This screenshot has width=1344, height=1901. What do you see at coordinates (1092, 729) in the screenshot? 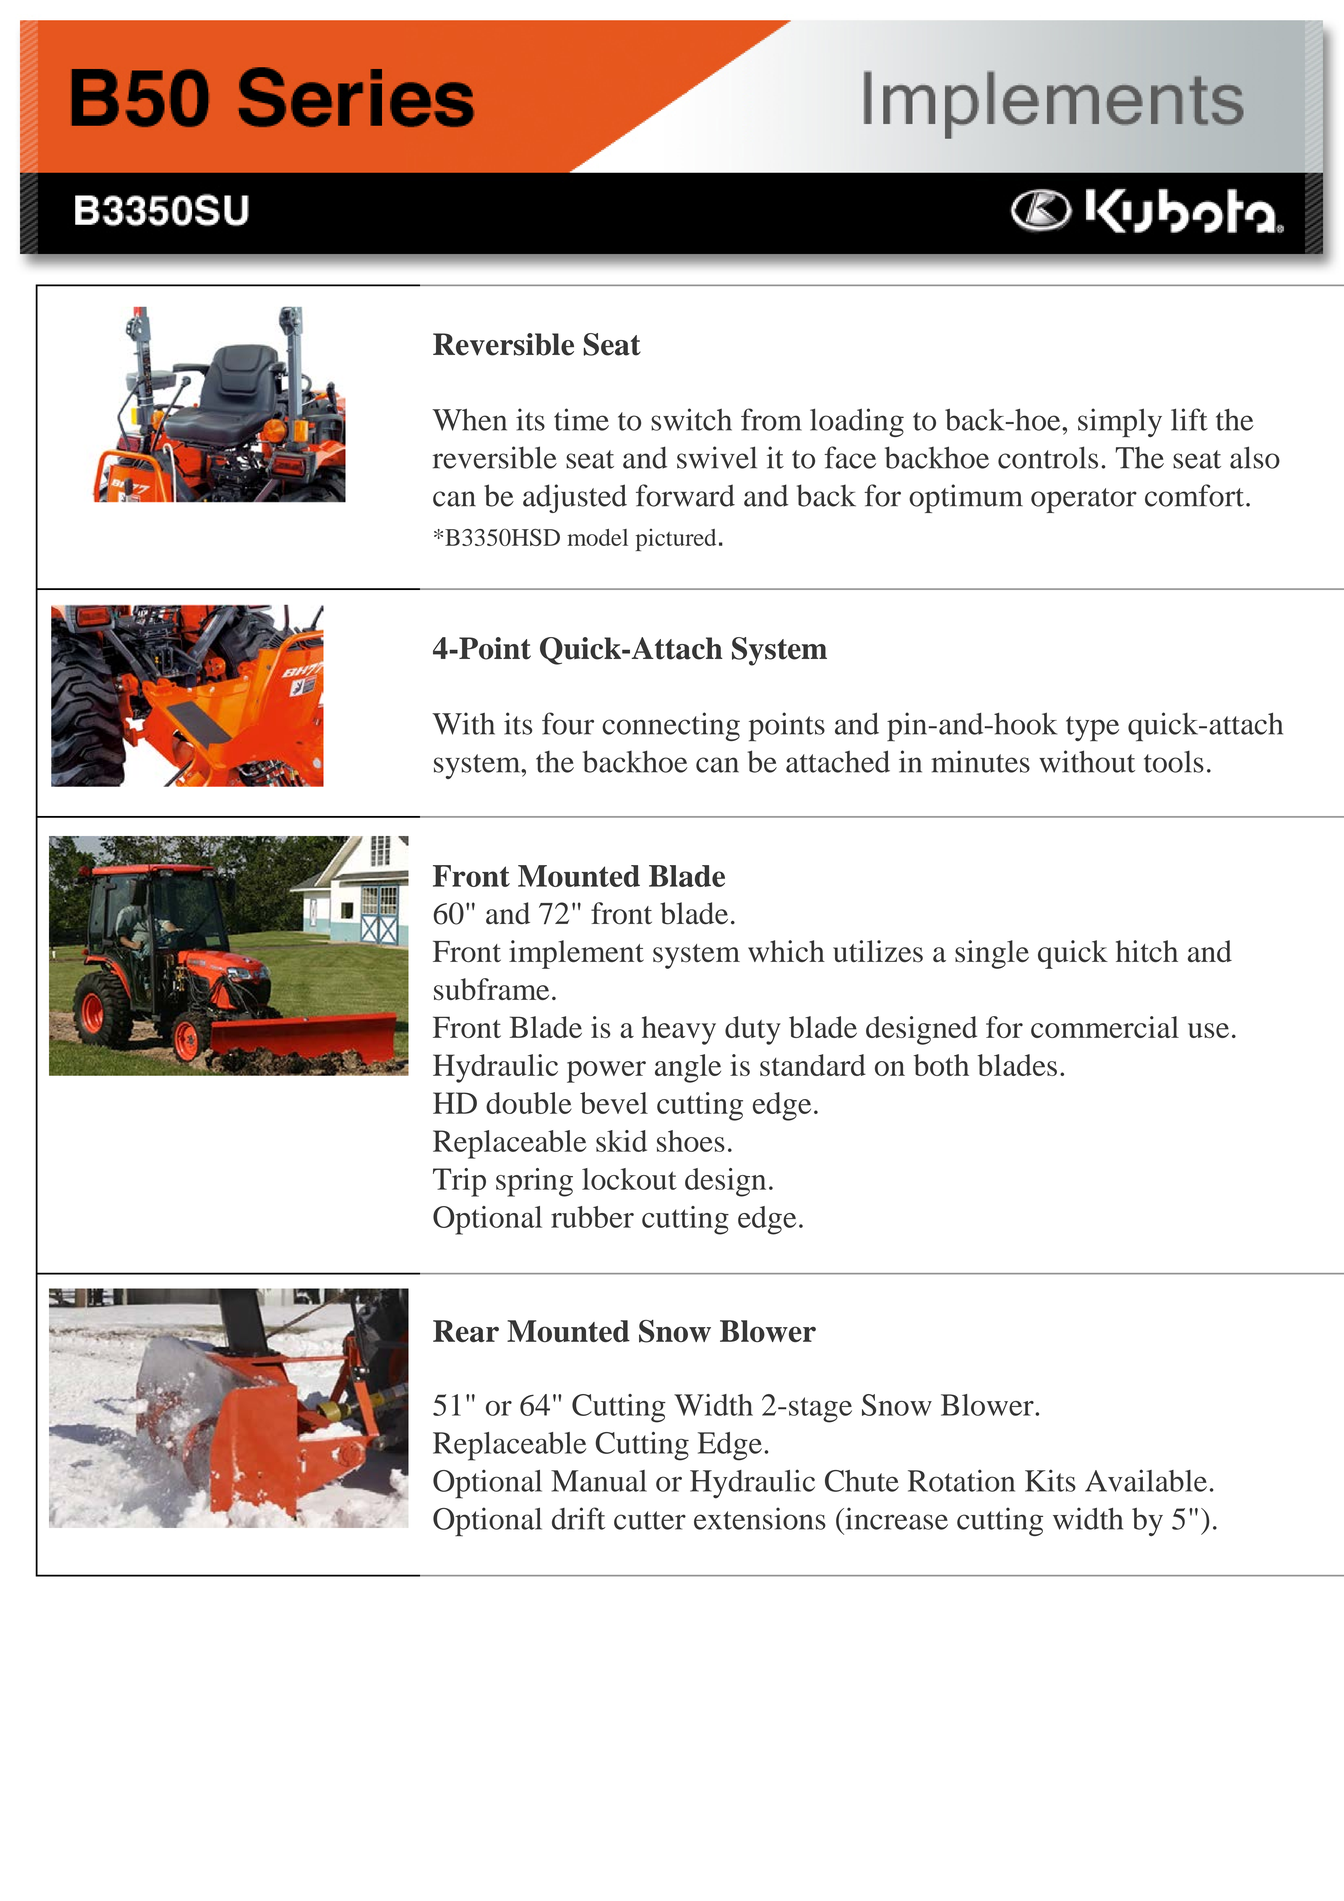
I see `type` at bounding box center [1092, 729].
